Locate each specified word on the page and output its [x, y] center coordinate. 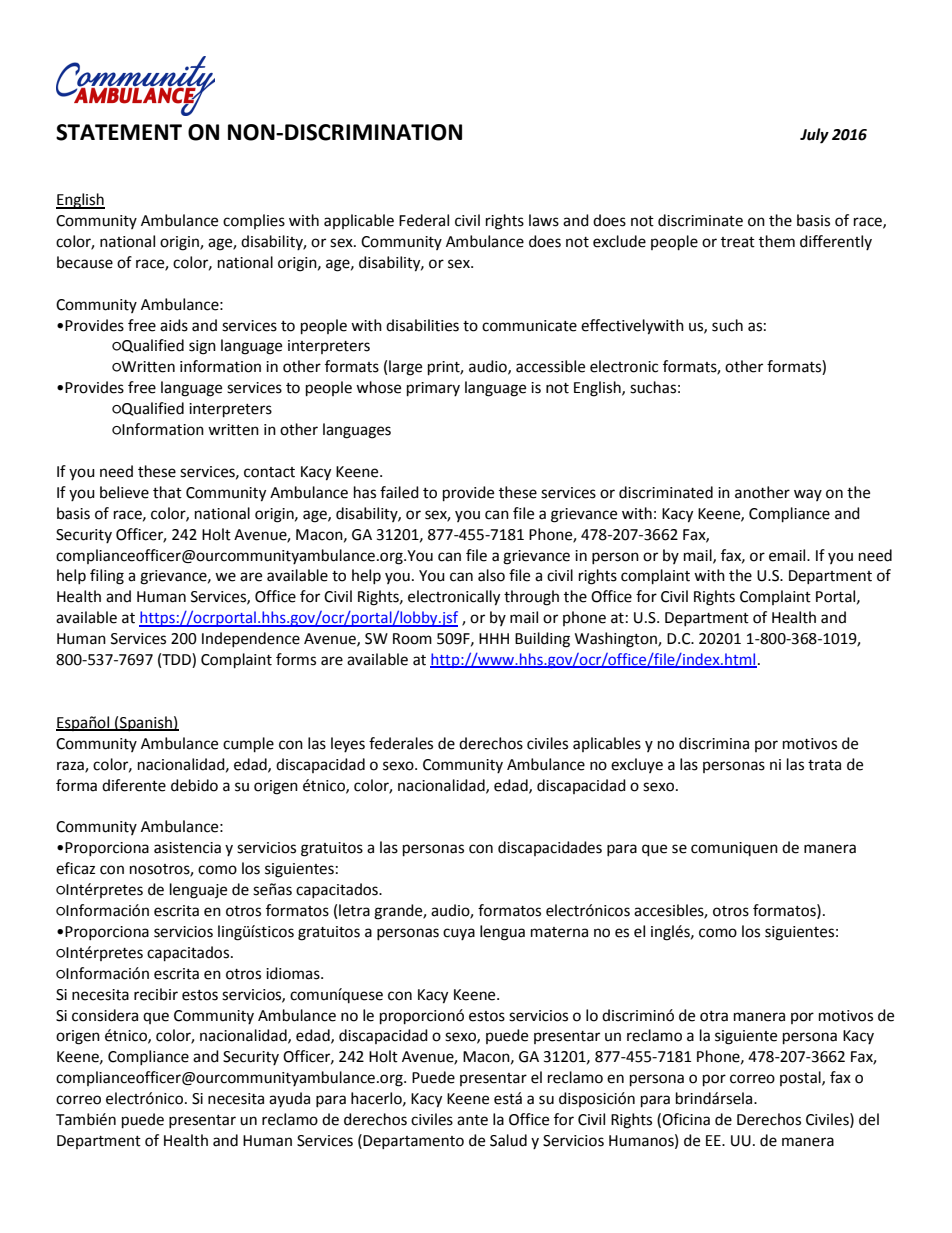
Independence [251, 639]
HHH [494, 638]
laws [544, 220]
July [814, 136]
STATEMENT [119, 132]
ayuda [289, 1099]
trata [824, 765]
